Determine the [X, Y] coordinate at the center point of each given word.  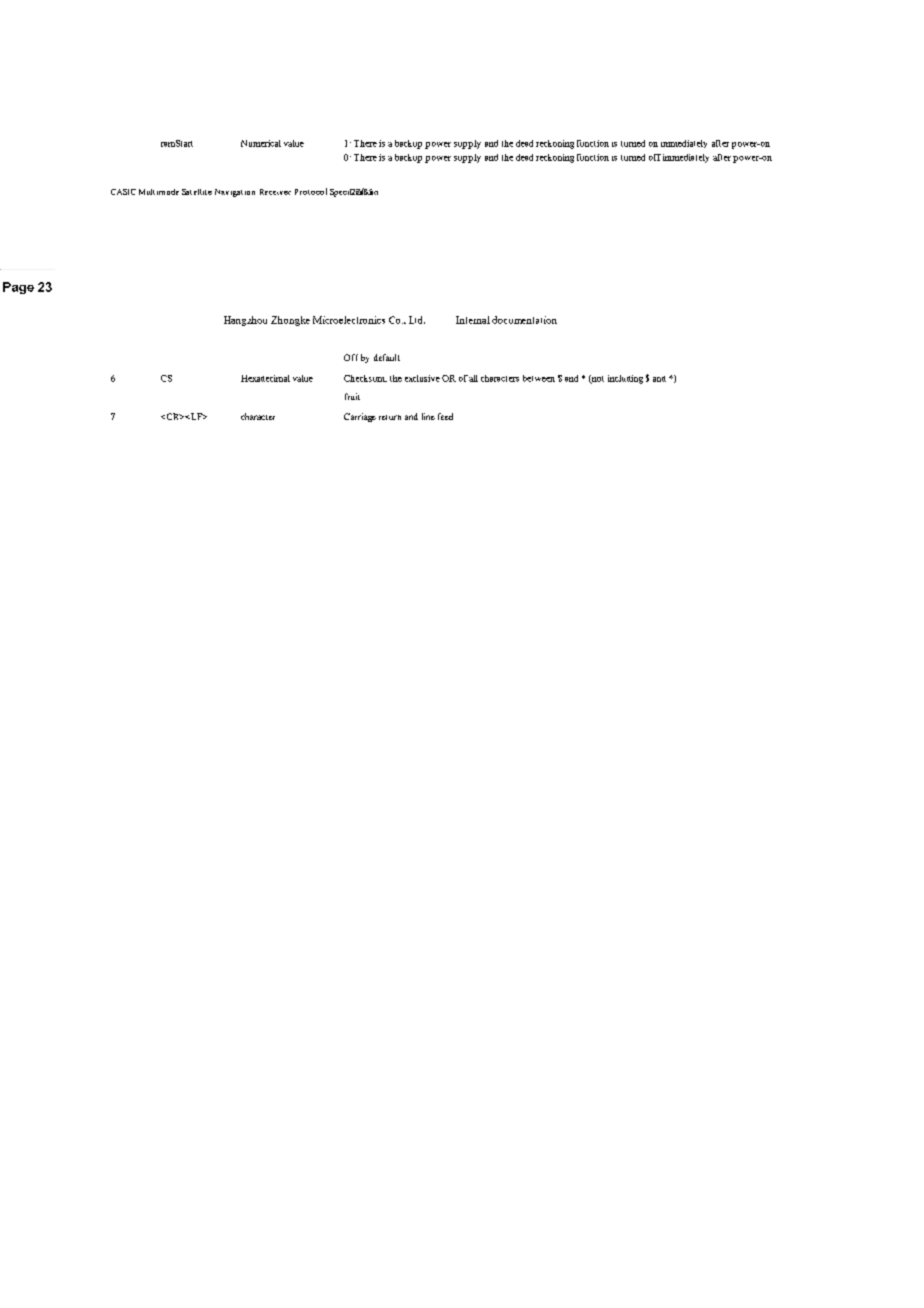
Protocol [311, 191]
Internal [473, 320]
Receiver [275, 192]
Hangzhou [245, 321]
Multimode [159, 192]
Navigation [235, 193]
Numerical [261, 143]
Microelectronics [349, 320]
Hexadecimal [265, 378]
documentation [524, 320]
